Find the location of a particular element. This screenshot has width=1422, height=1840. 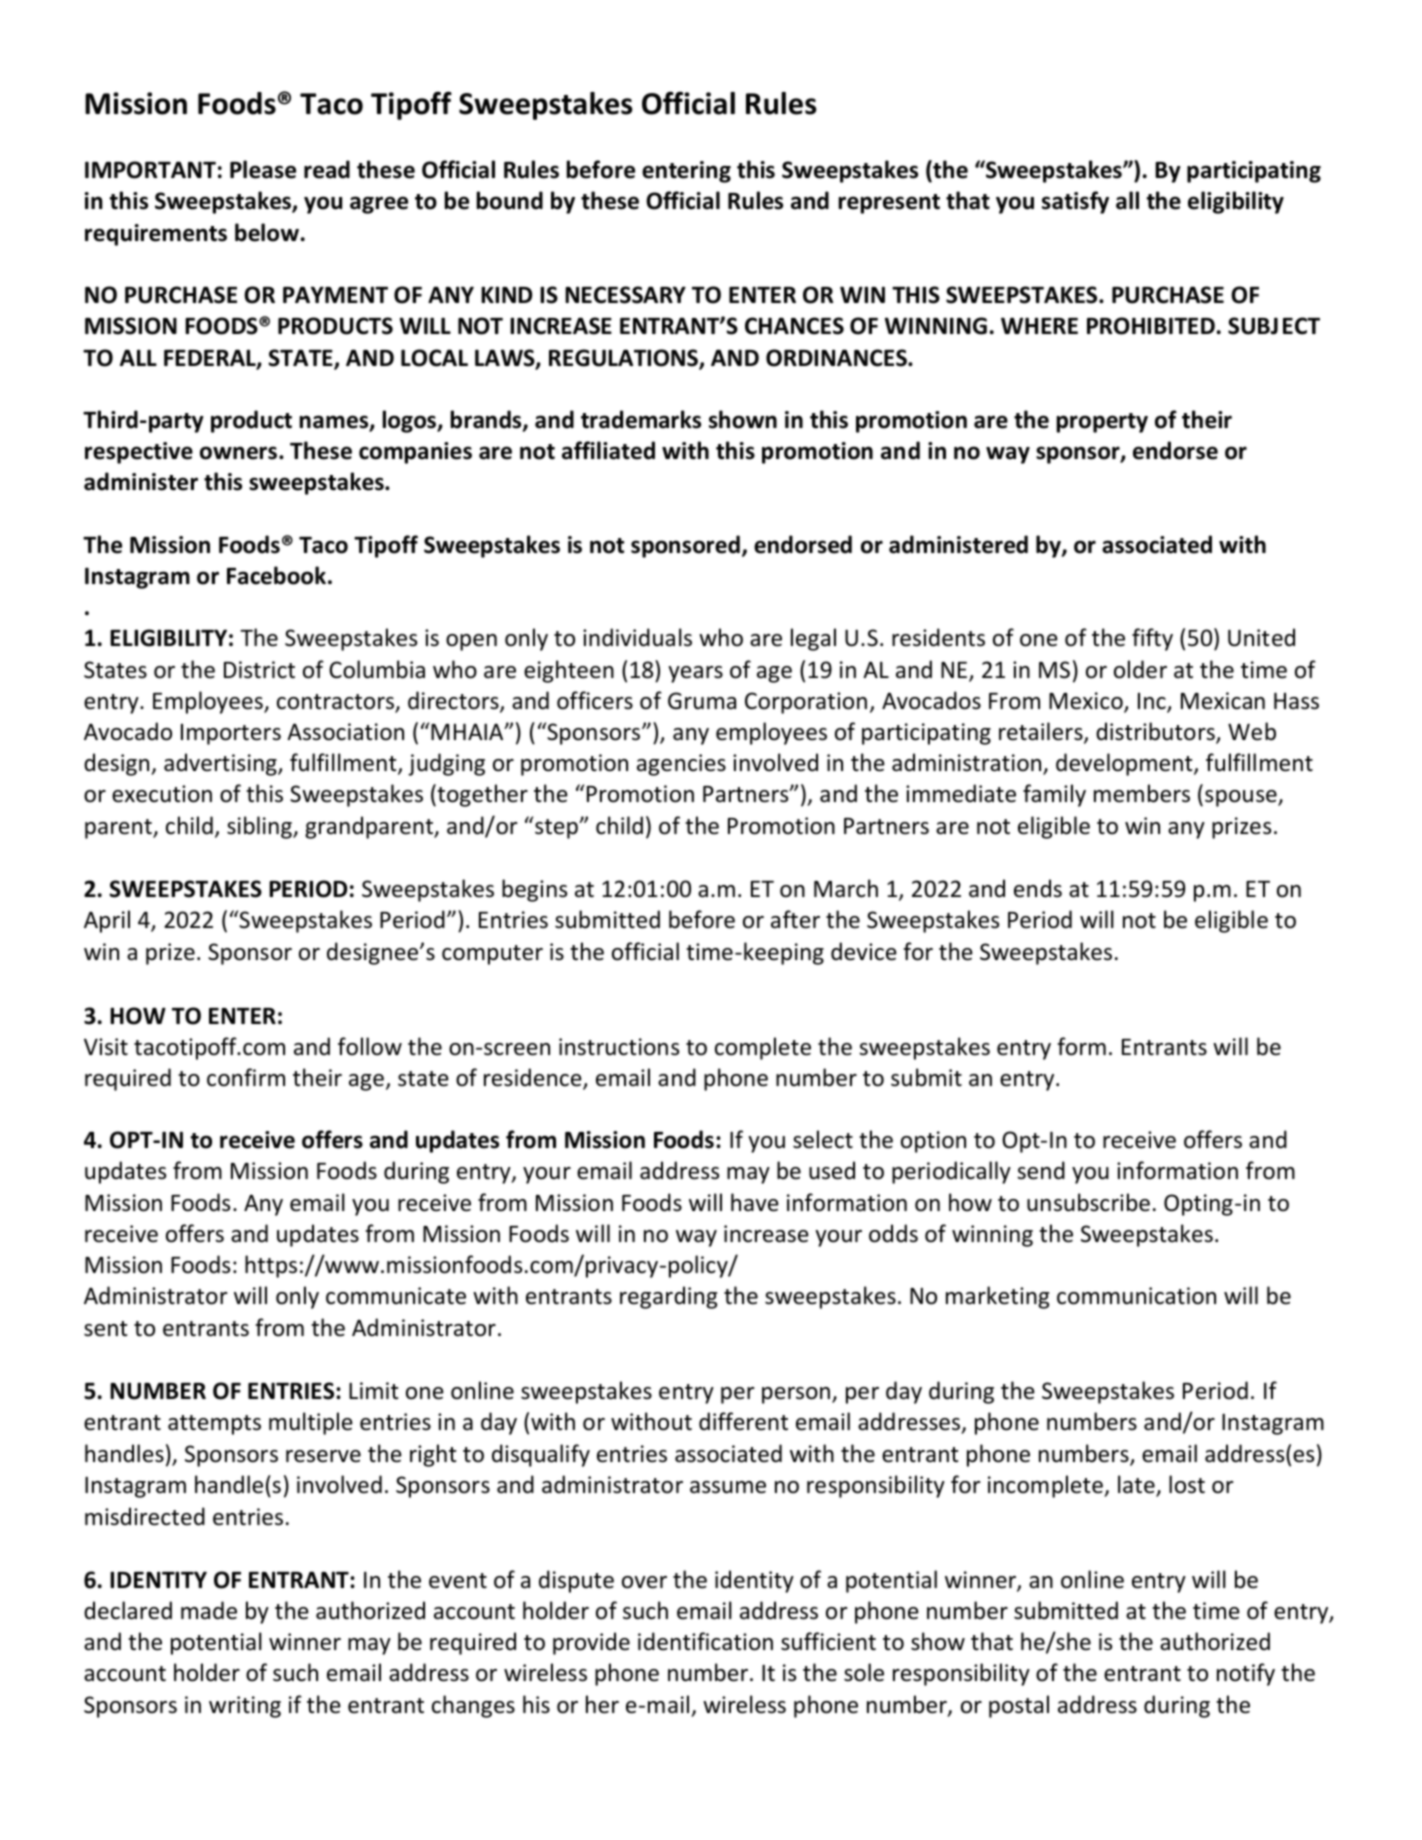

District is located at coordinates (259, 670).
